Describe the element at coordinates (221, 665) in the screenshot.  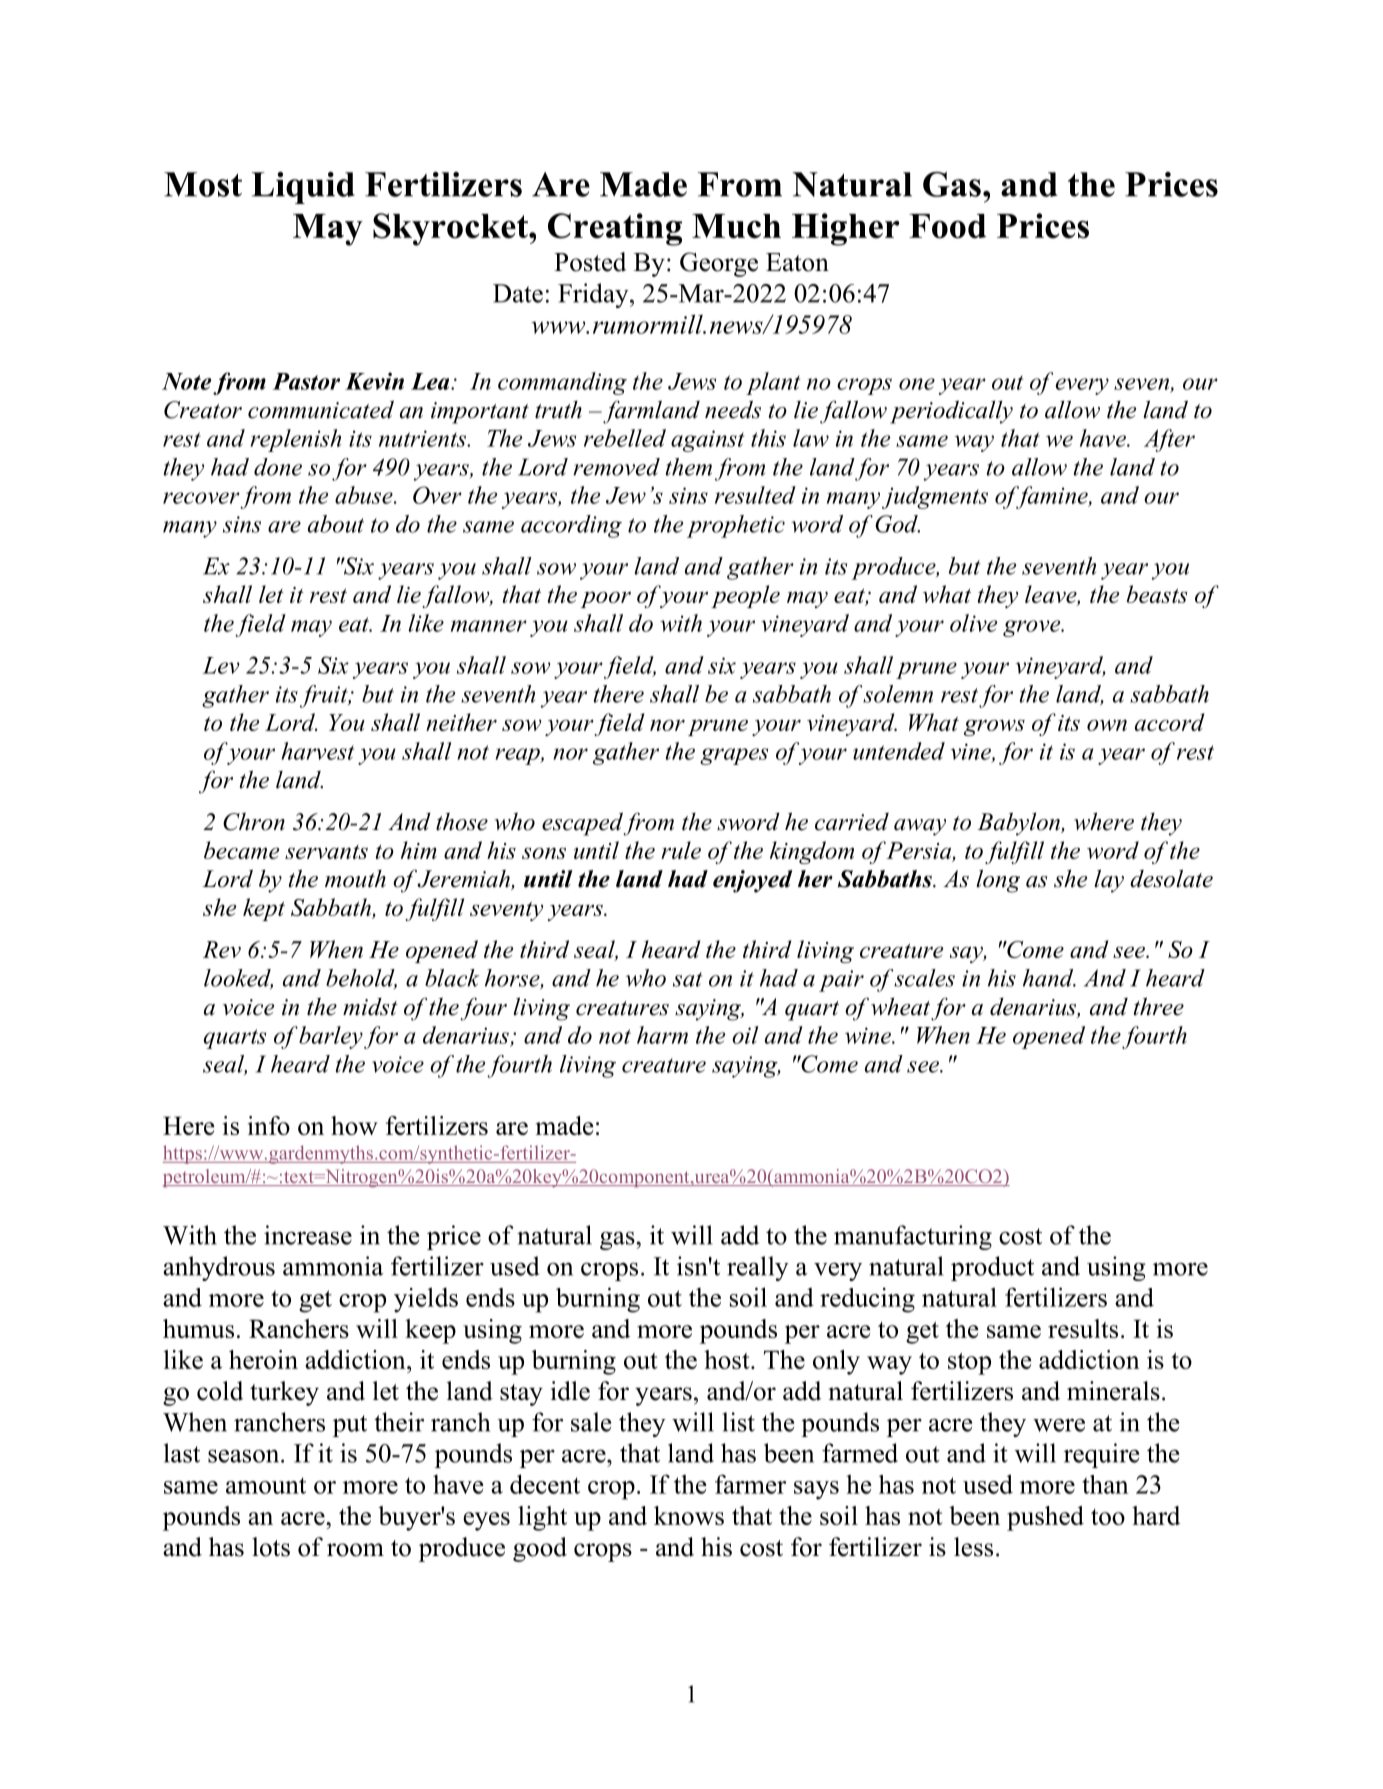
I see `Lev` at that location.
